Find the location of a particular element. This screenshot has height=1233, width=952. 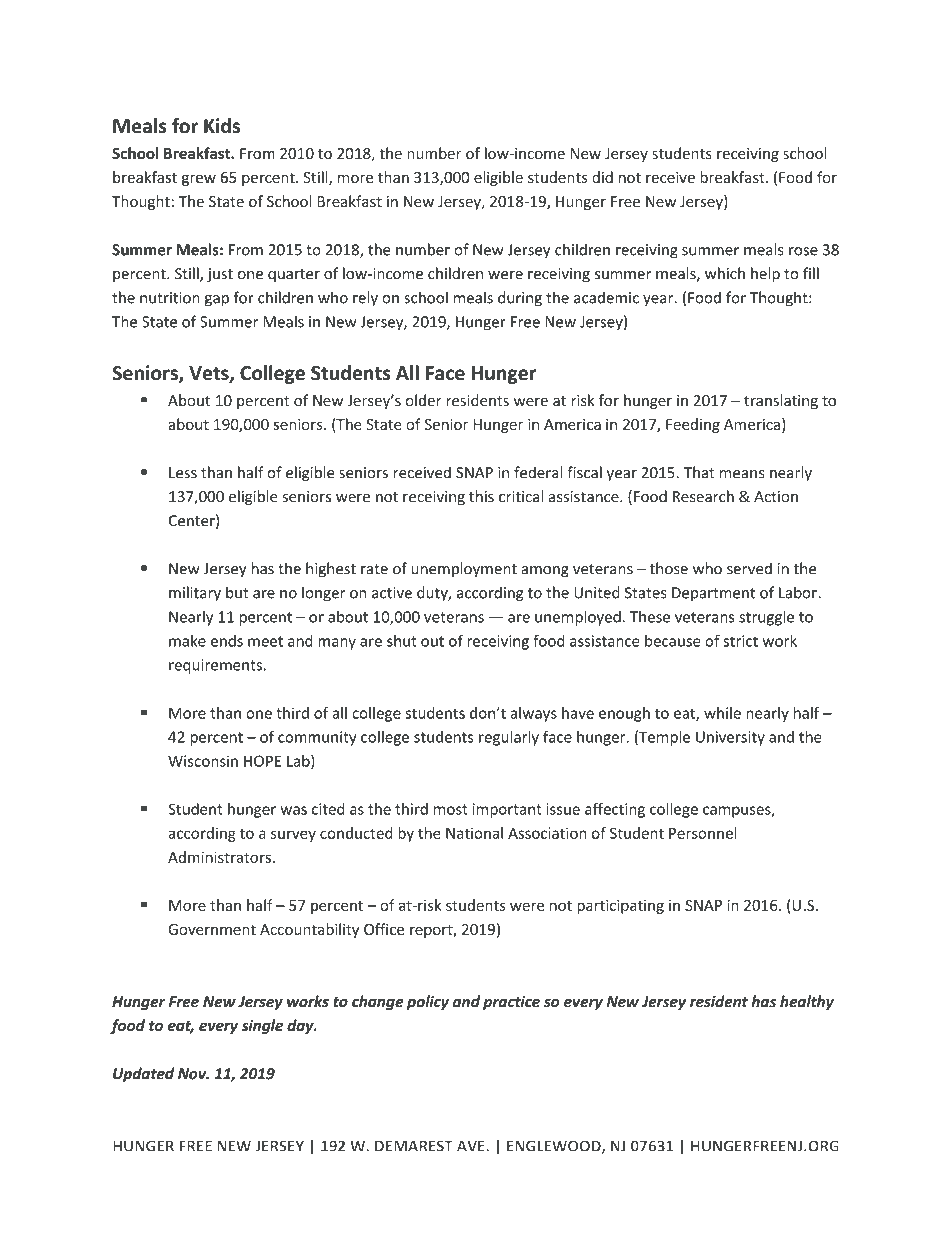

National is located at coordinates (474, 833).
